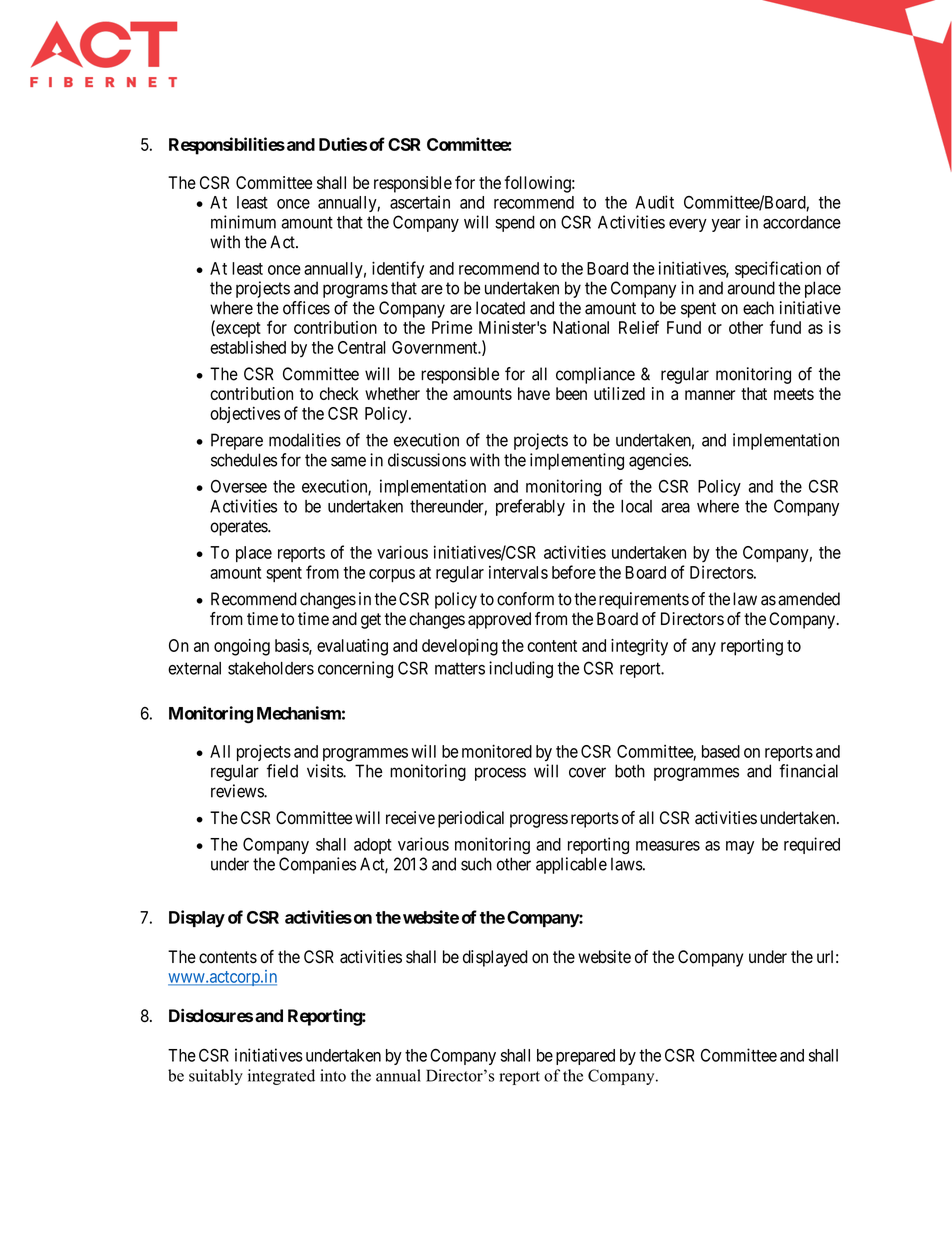  I want to click on integrated, so click(281, 1077).
